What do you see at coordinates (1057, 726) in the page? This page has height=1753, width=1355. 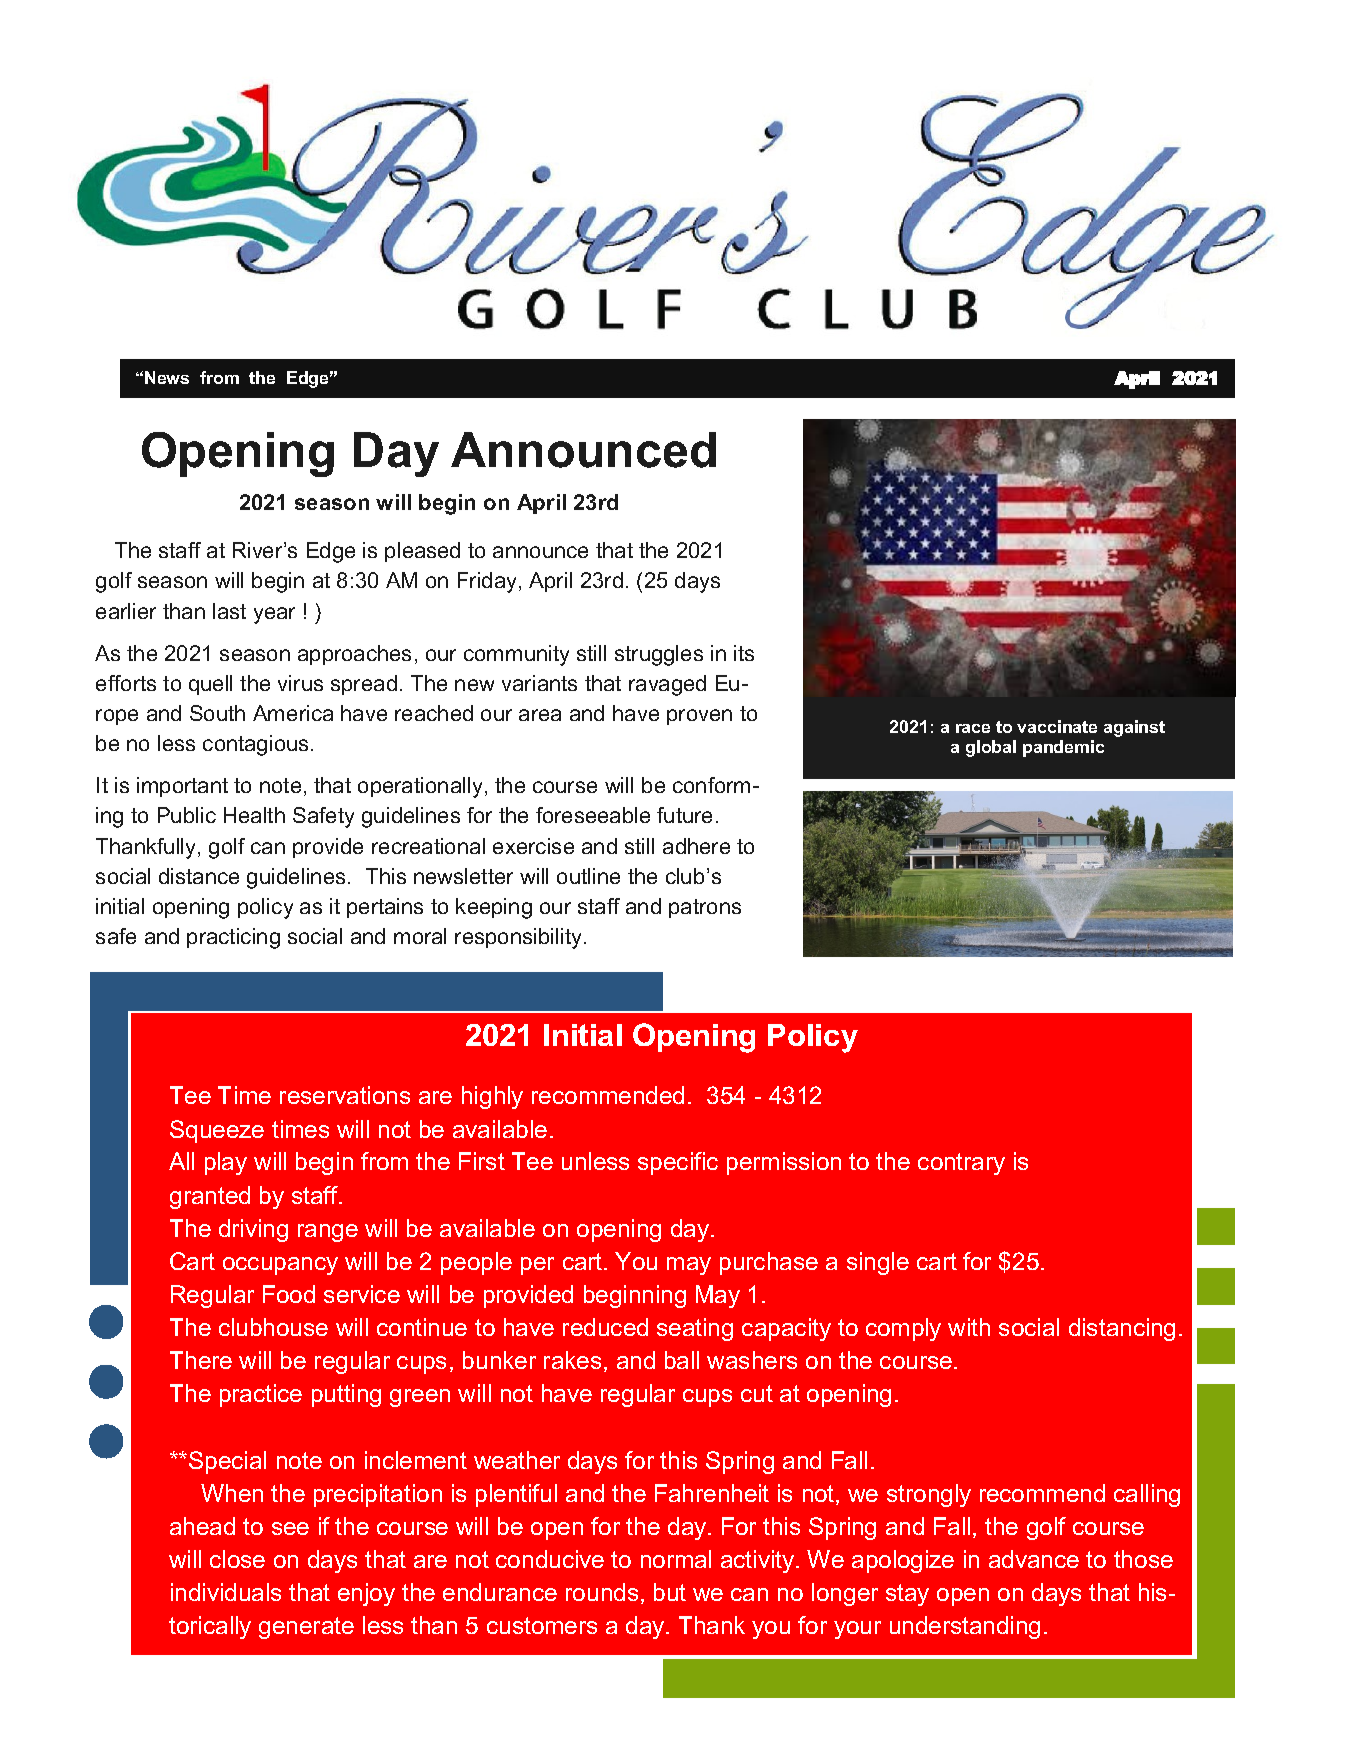 I see `vaccinate` at bounding box center [1057, 726].
